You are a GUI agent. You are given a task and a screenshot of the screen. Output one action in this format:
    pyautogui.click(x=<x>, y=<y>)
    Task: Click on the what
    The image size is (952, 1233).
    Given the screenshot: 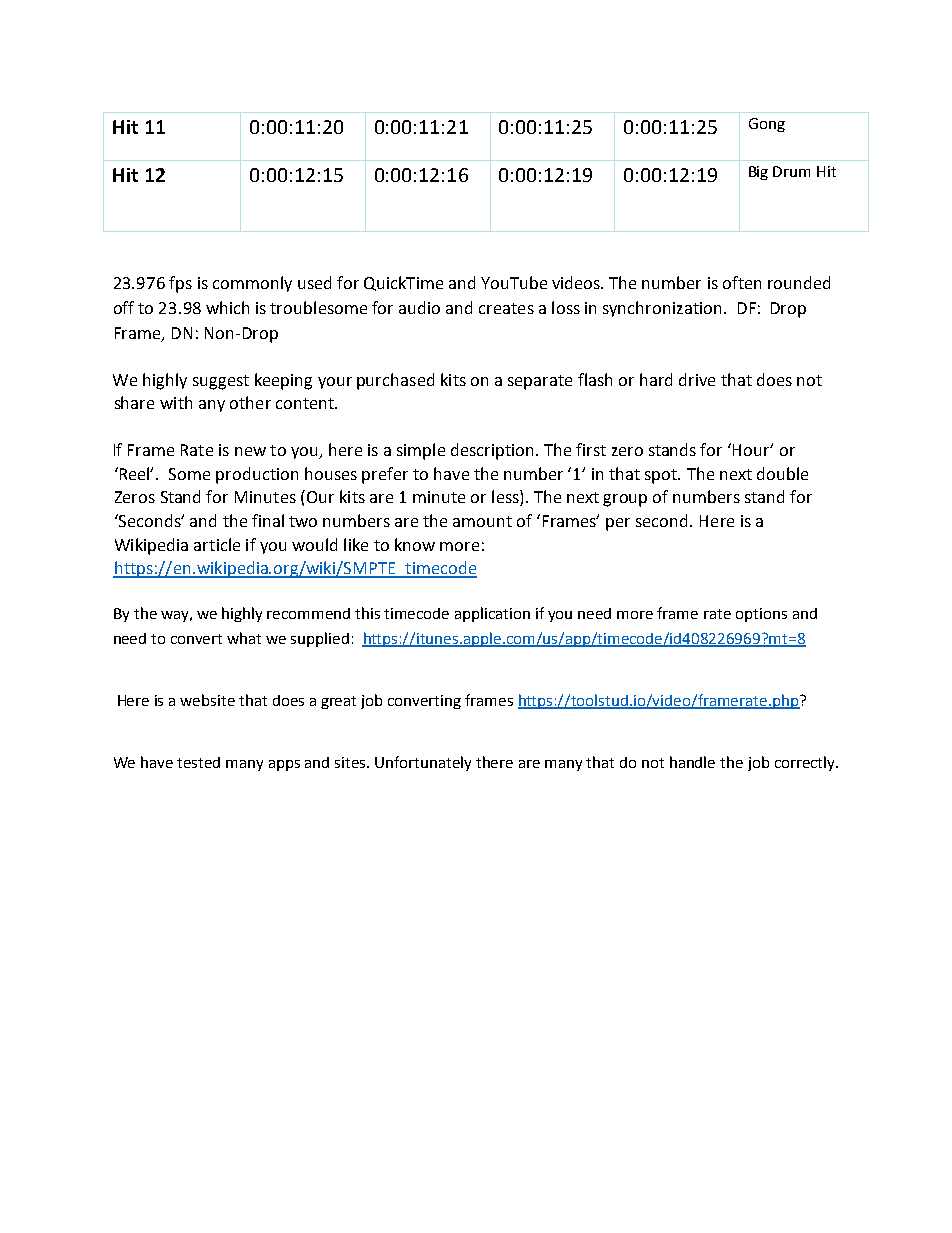 What is the action you would take?
    pyautogui.click(x=244, y=638)
